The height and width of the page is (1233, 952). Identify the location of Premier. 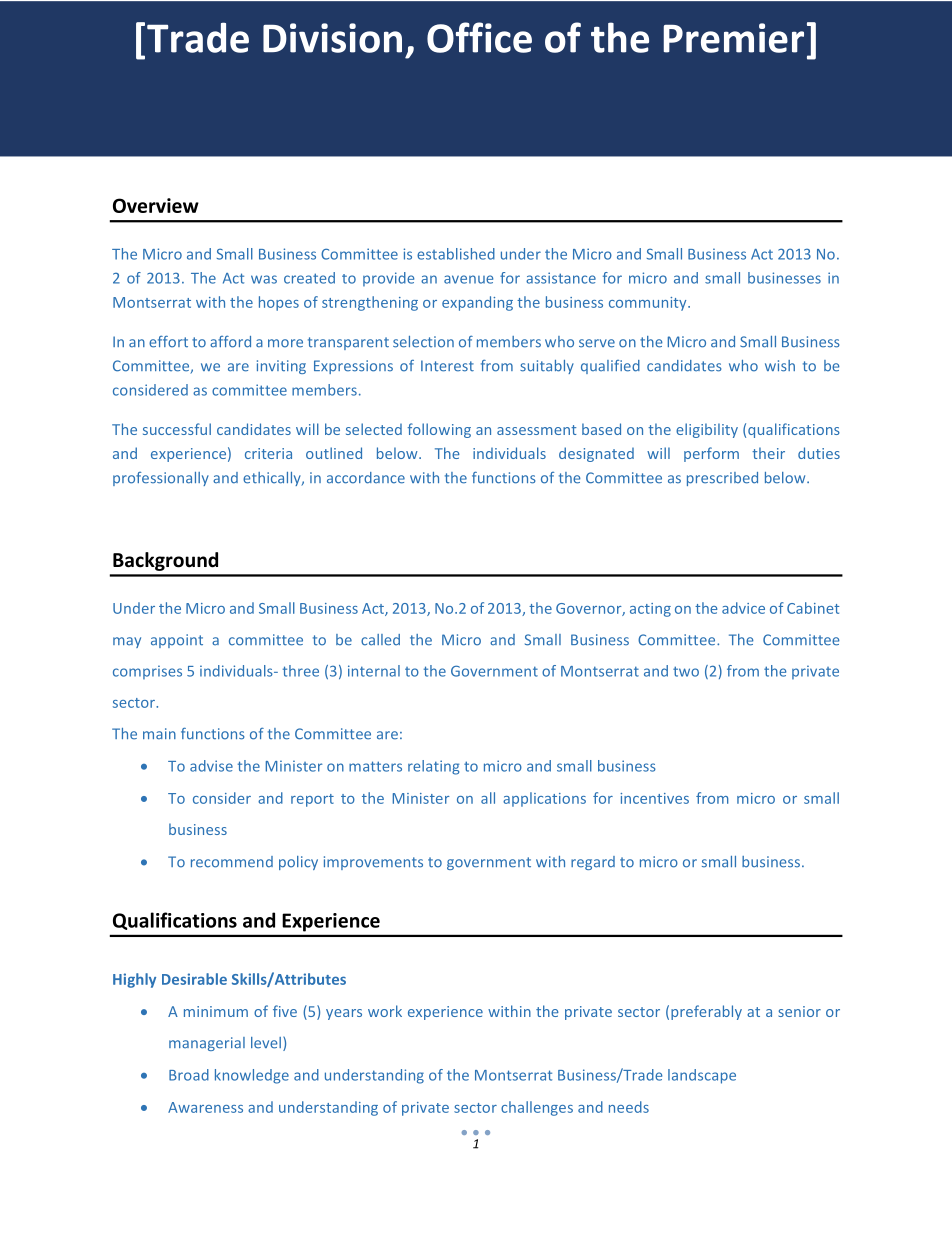
(733, 38).
